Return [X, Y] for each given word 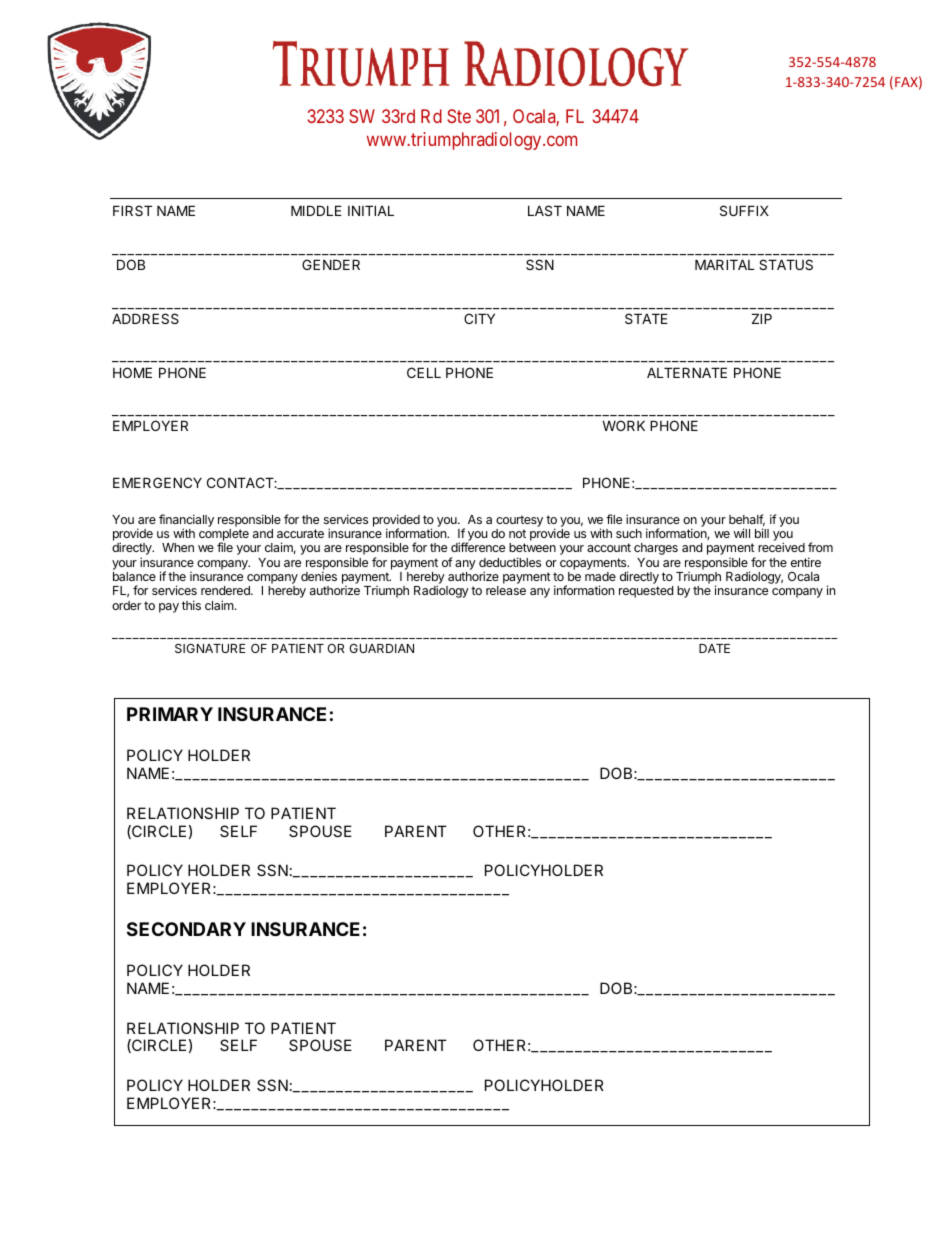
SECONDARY [186, 929]
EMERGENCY [157, 482]
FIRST [132, 210]
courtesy [519, 521]
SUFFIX [744, 210]
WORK [623, 425]
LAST [545, 210]
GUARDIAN [381, 648]
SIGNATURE [210, 648]
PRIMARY [170, 714]
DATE [714, 648]
